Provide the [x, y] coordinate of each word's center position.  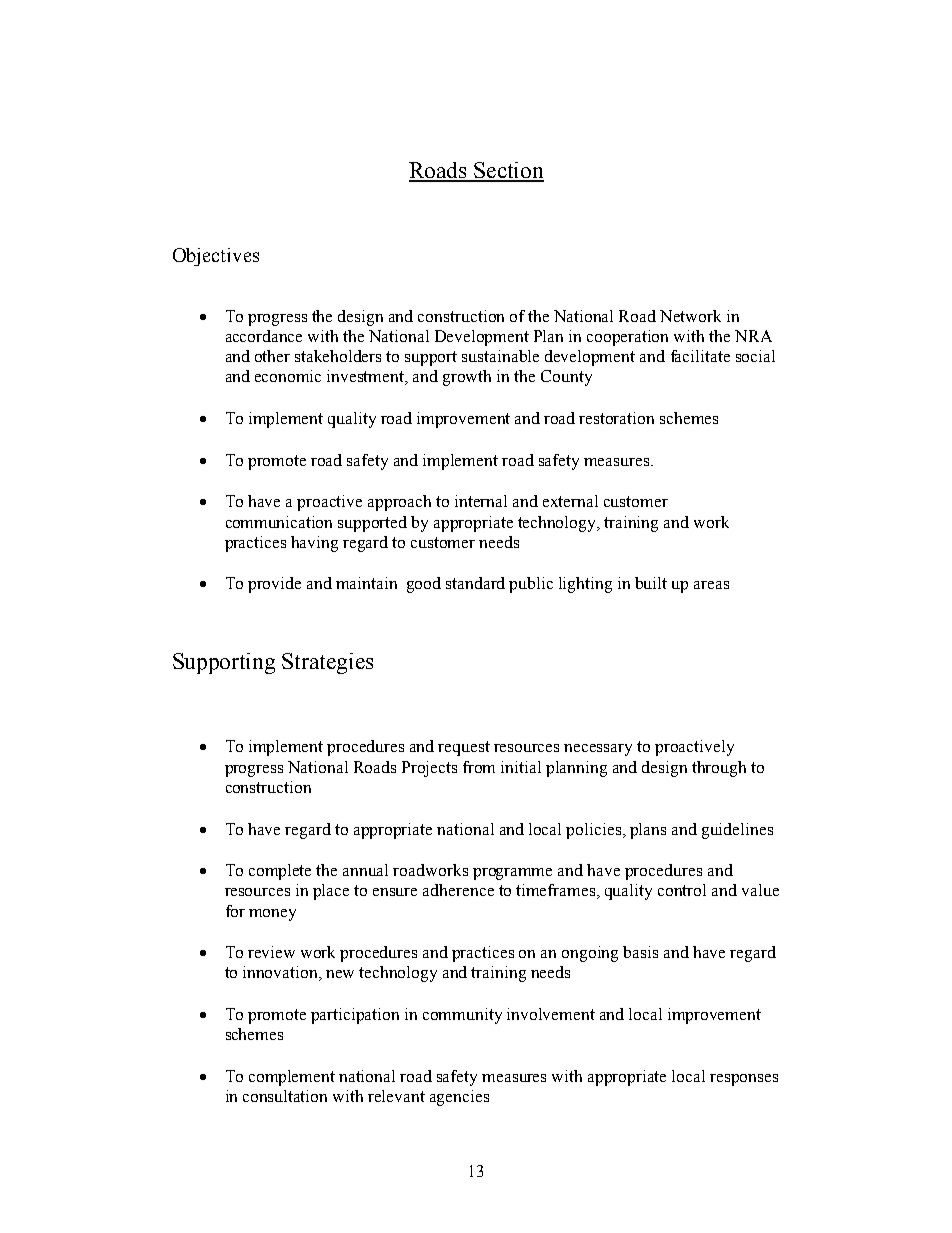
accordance [264, 336]
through [719, 769]
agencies [459, 1098]
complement [292, 1078]
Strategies [327, 663]
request [464, 748]
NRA [753, 336]
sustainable [500, 356]
